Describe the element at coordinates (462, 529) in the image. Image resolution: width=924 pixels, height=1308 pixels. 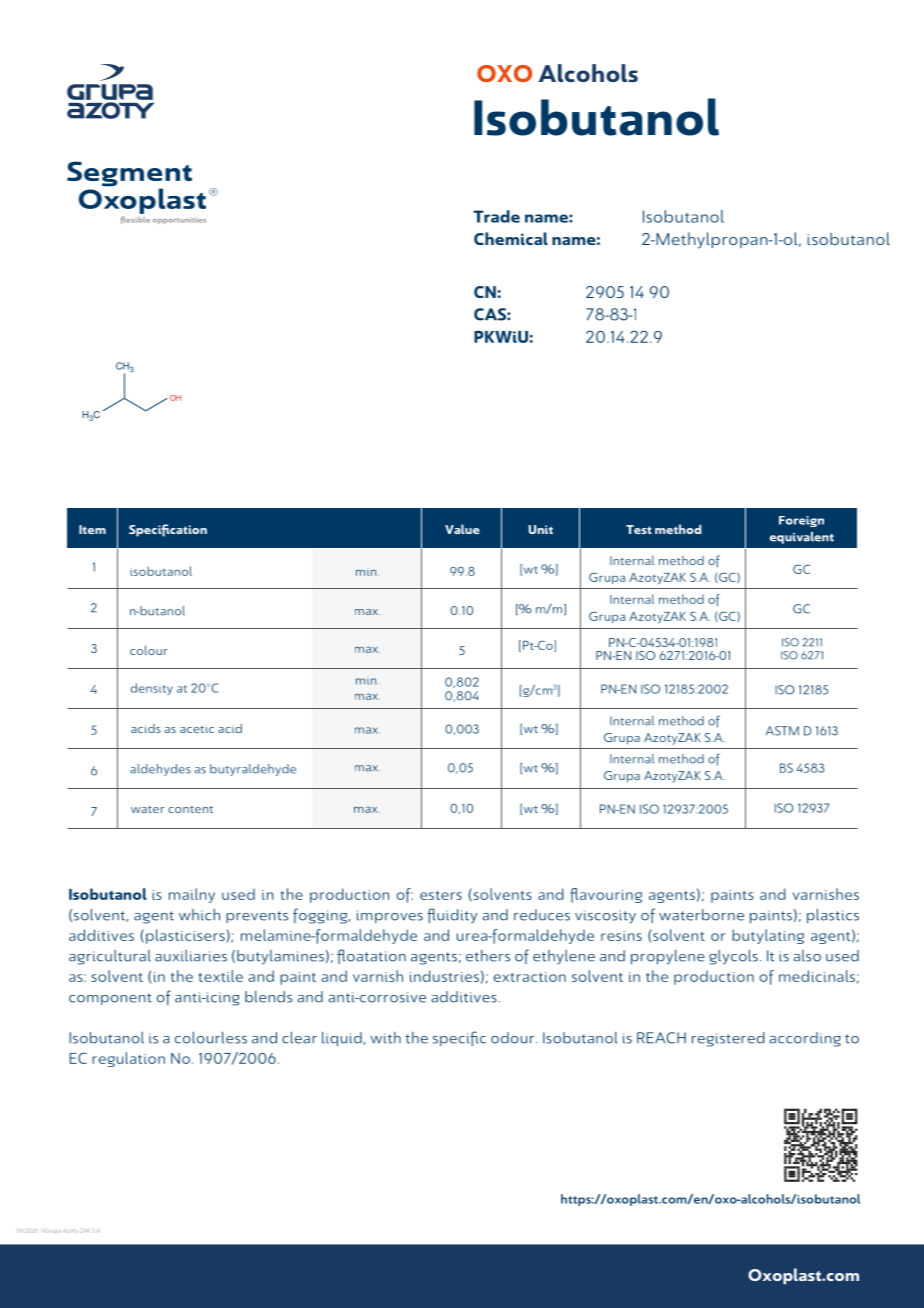
I see `Value` at that location.
